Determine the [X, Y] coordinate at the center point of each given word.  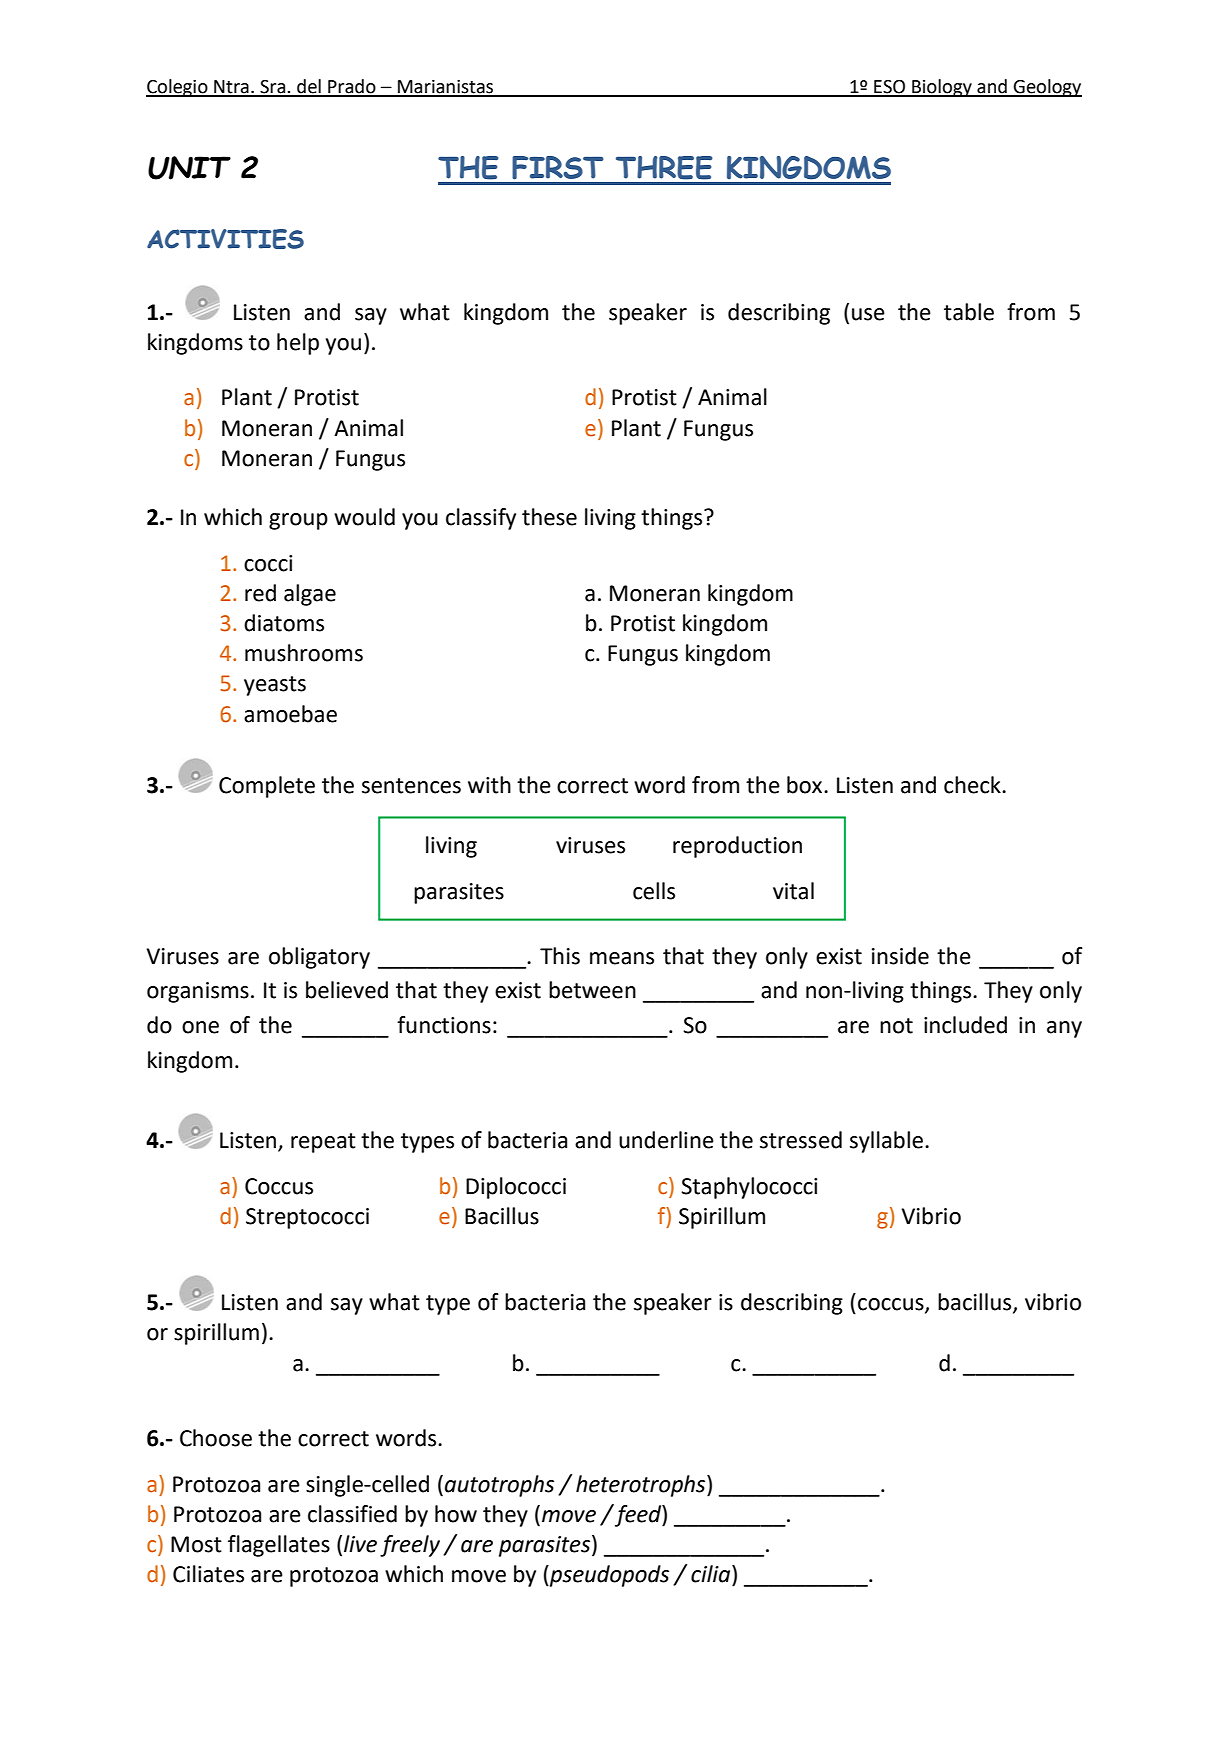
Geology [1047, 88]
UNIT [189, 168]
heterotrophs [642, 1486]
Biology [942, 88]
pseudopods [608, 1576]
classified [352, 1514]
